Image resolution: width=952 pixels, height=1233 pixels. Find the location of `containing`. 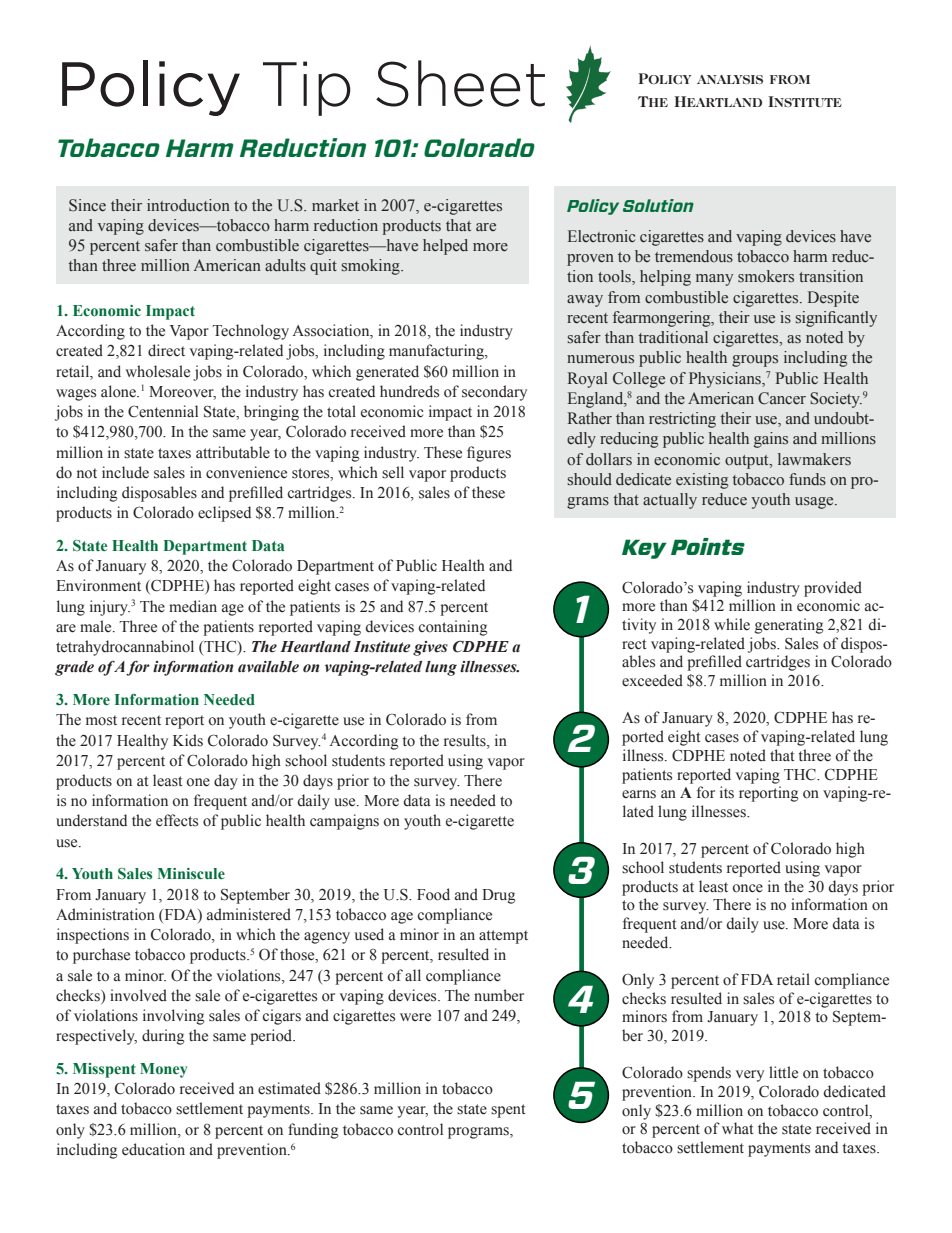

containing is located at coordinates (453, 628).
